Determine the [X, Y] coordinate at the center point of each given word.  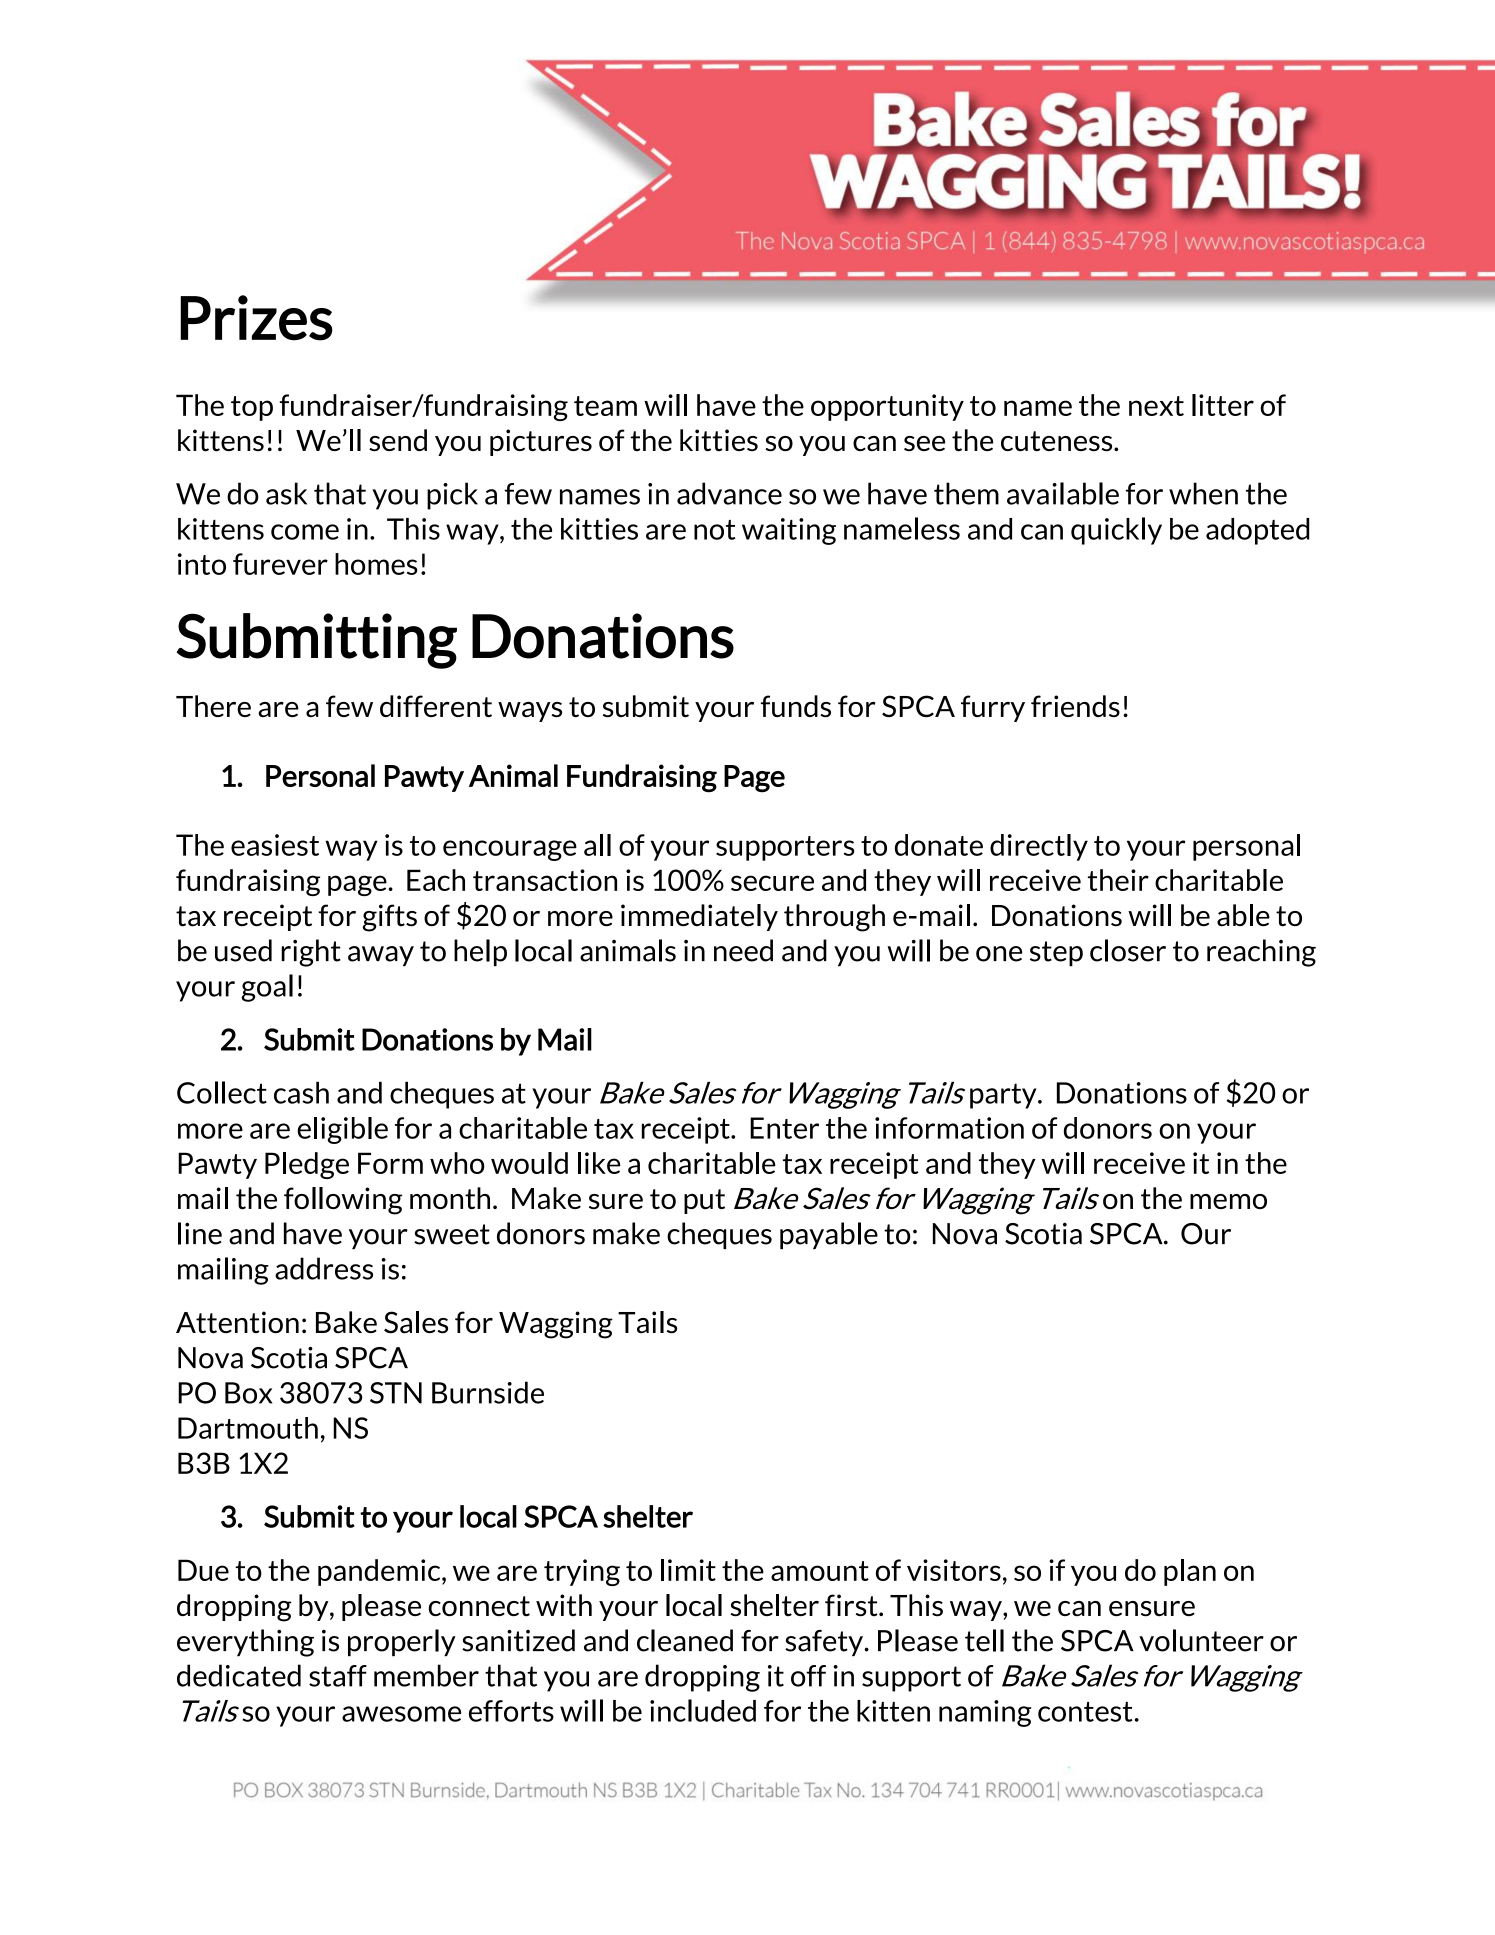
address [324, 1268]
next [1156, 406]
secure [772, 883]
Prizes [256, 318]
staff [338, 1676]
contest [1085, 1712]
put [704, 1201]
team [605, 406]
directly [1039, 847]
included [703, 1710]
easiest [275, 845]
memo [1228, 1201]
